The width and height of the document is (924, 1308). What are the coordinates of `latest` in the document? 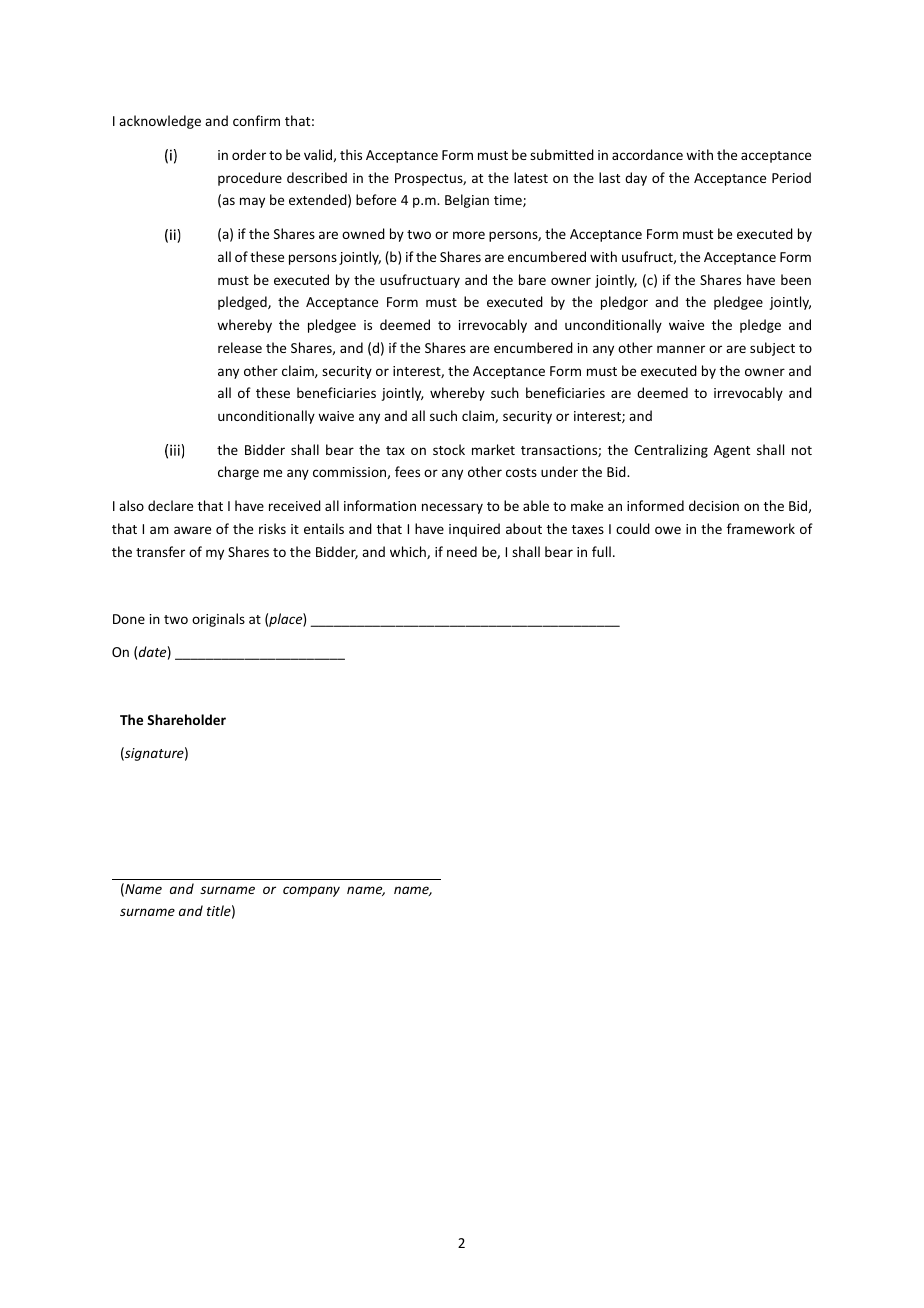 It's located at (531, 177).
